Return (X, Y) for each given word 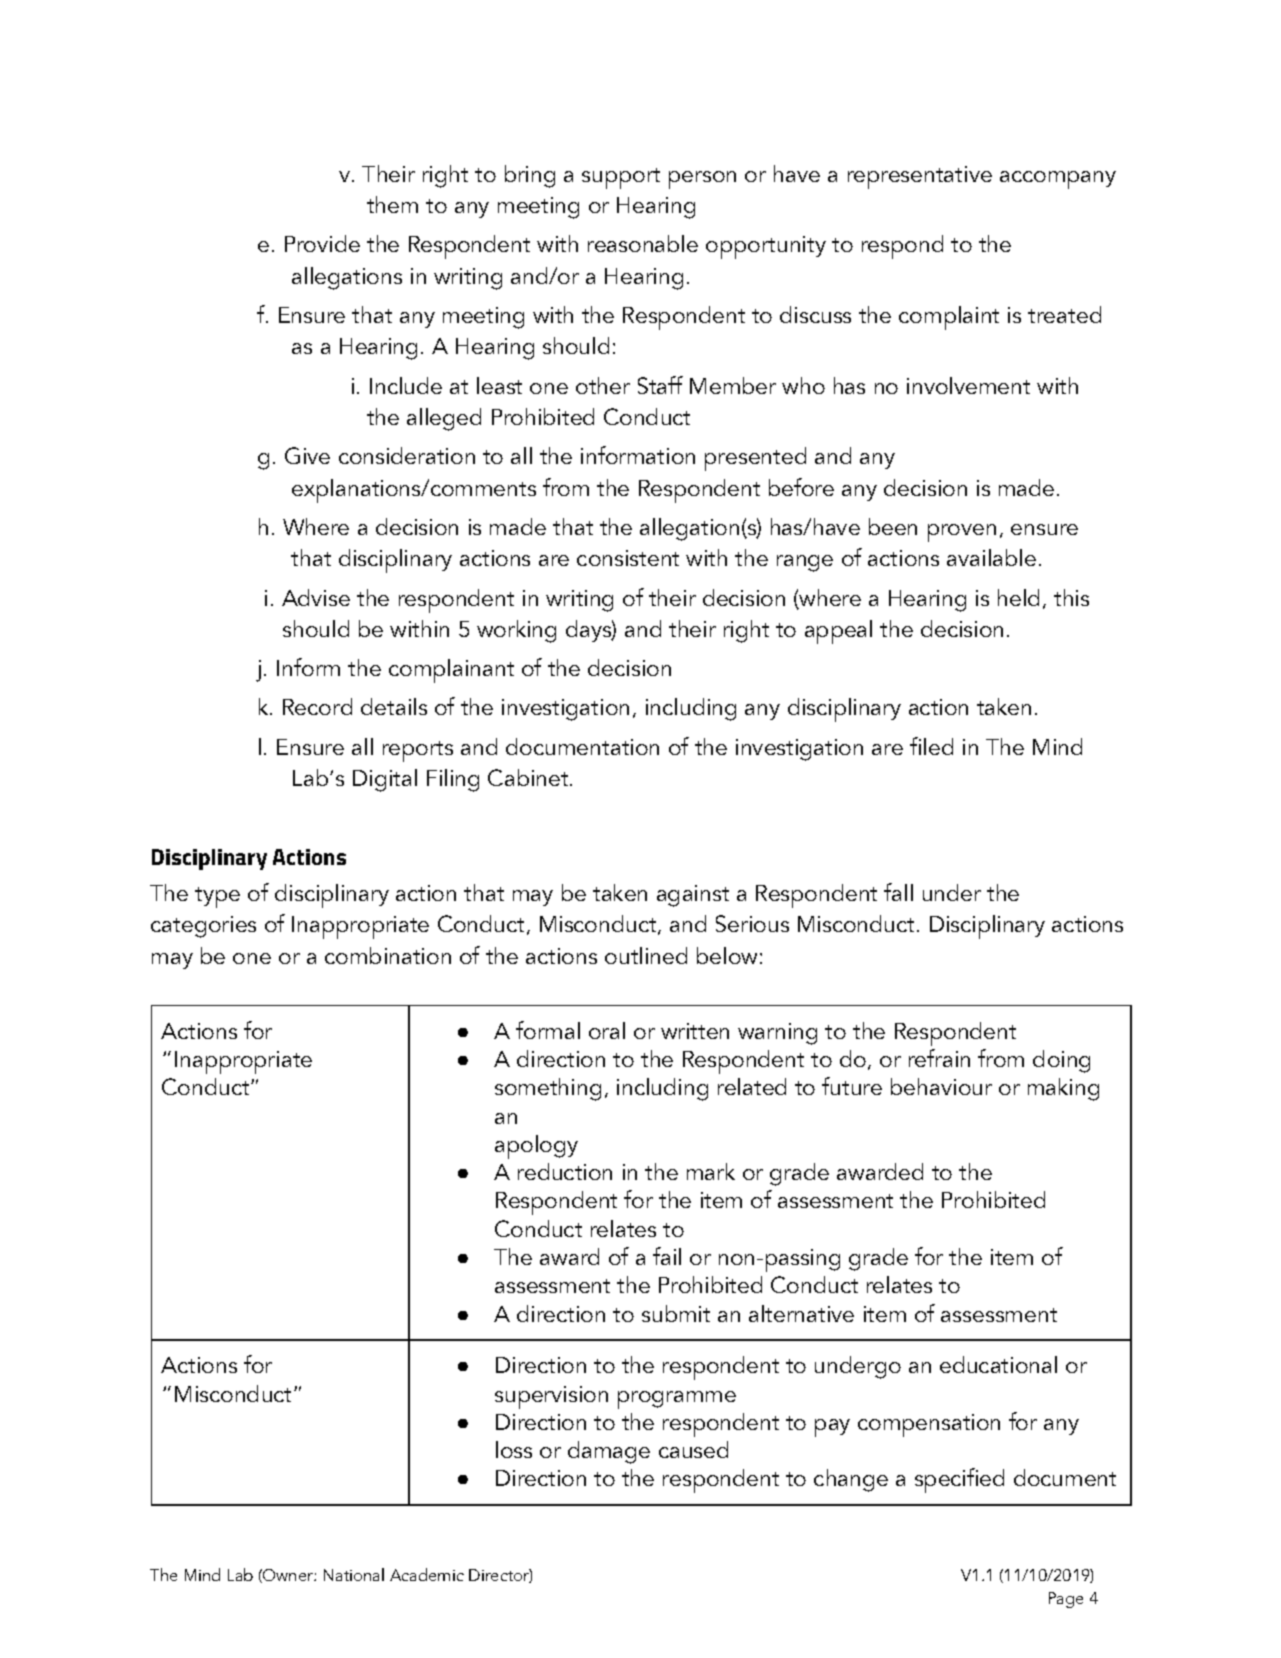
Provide (322, 243)
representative (920, 177)
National (354, 1574)
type (217, 897)
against (693, 896)
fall (898, 892)
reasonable (643, 243)
